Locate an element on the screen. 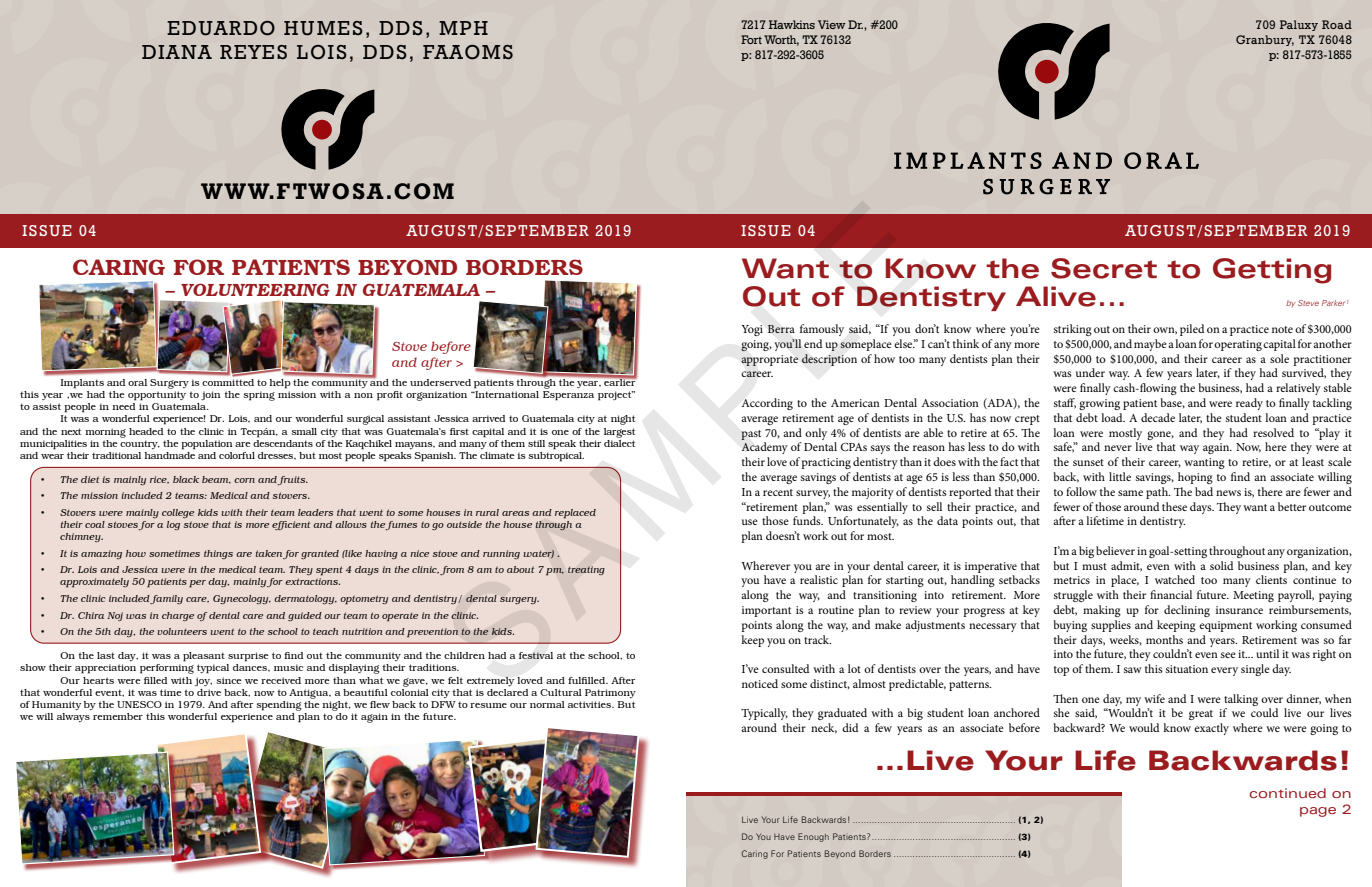 This screenshot has width=1372, height=887. remember is located at coordinates (118, 716).
